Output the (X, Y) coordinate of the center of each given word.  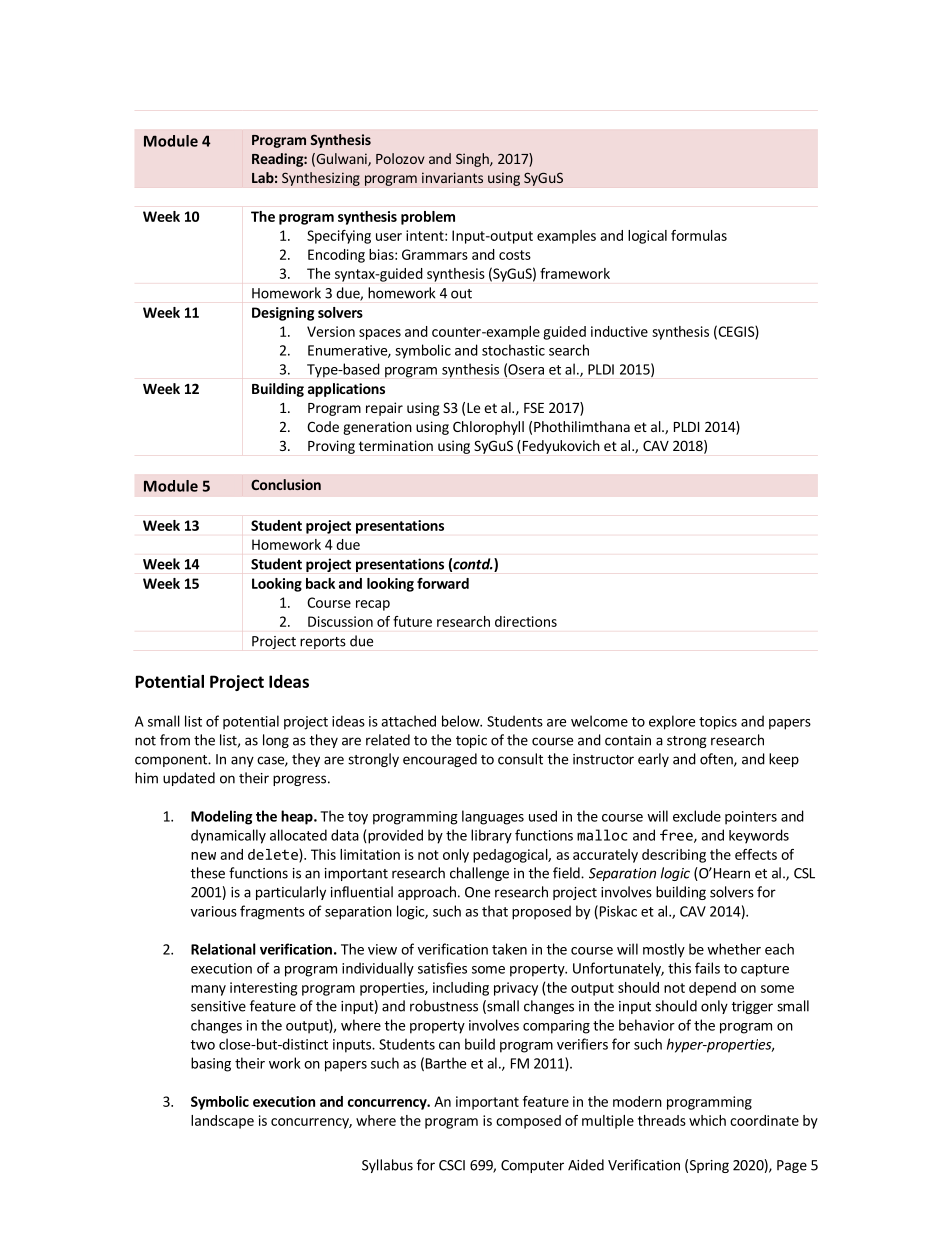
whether (734, 949)
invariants (452, 177)
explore (672, 722)
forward (443, 583)
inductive (619, 331)
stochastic (513, 350)
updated (189, 779)
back (320, 583)
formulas (699, 235)
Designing (283, 314)
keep (784, 760)
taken (509, 949)
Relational (223, 949)
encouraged (440, 760)
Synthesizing (321, 179)
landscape (222, 1122)
